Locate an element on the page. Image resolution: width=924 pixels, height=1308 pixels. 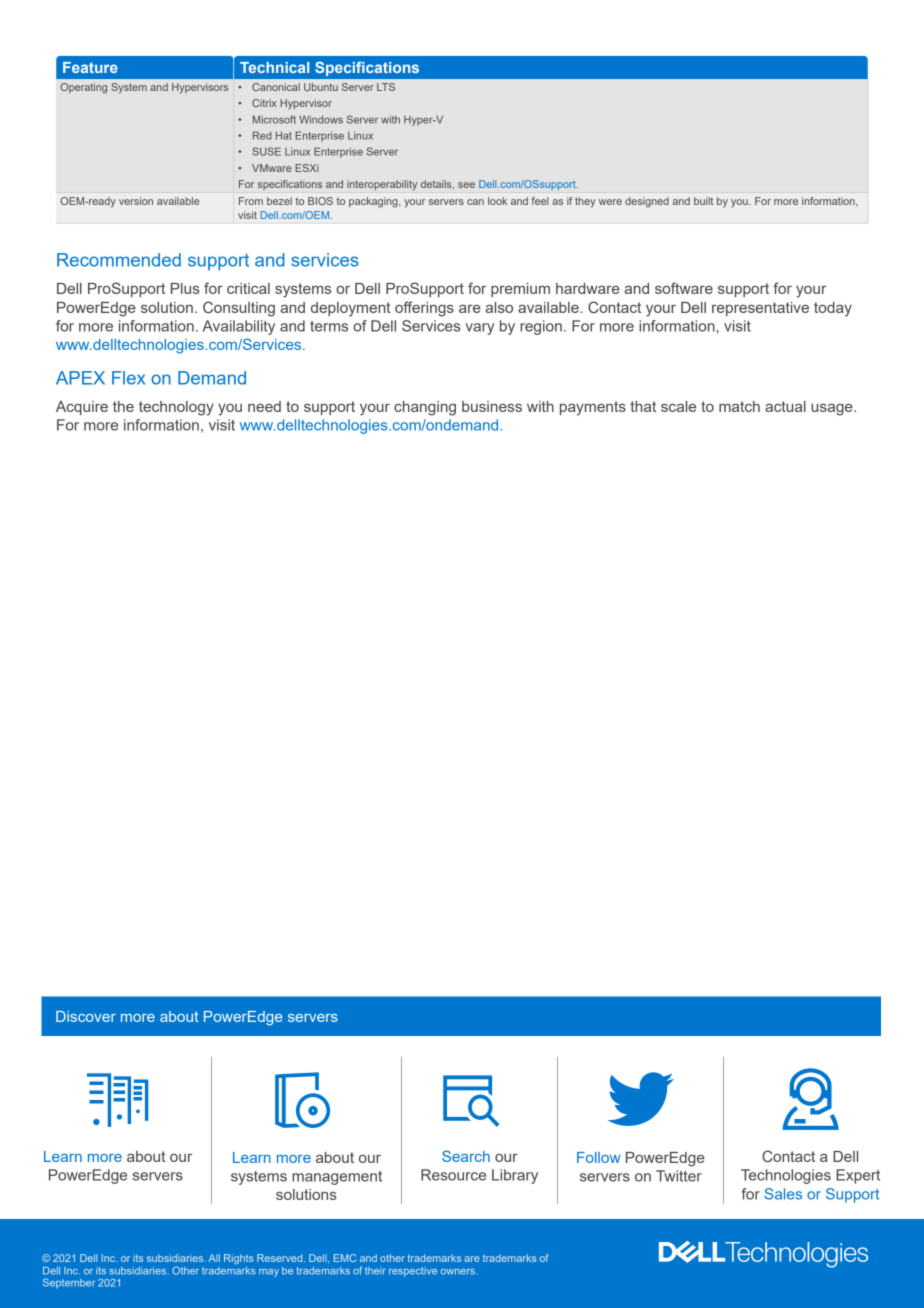
LTS is located at coordinates (386, 87).
